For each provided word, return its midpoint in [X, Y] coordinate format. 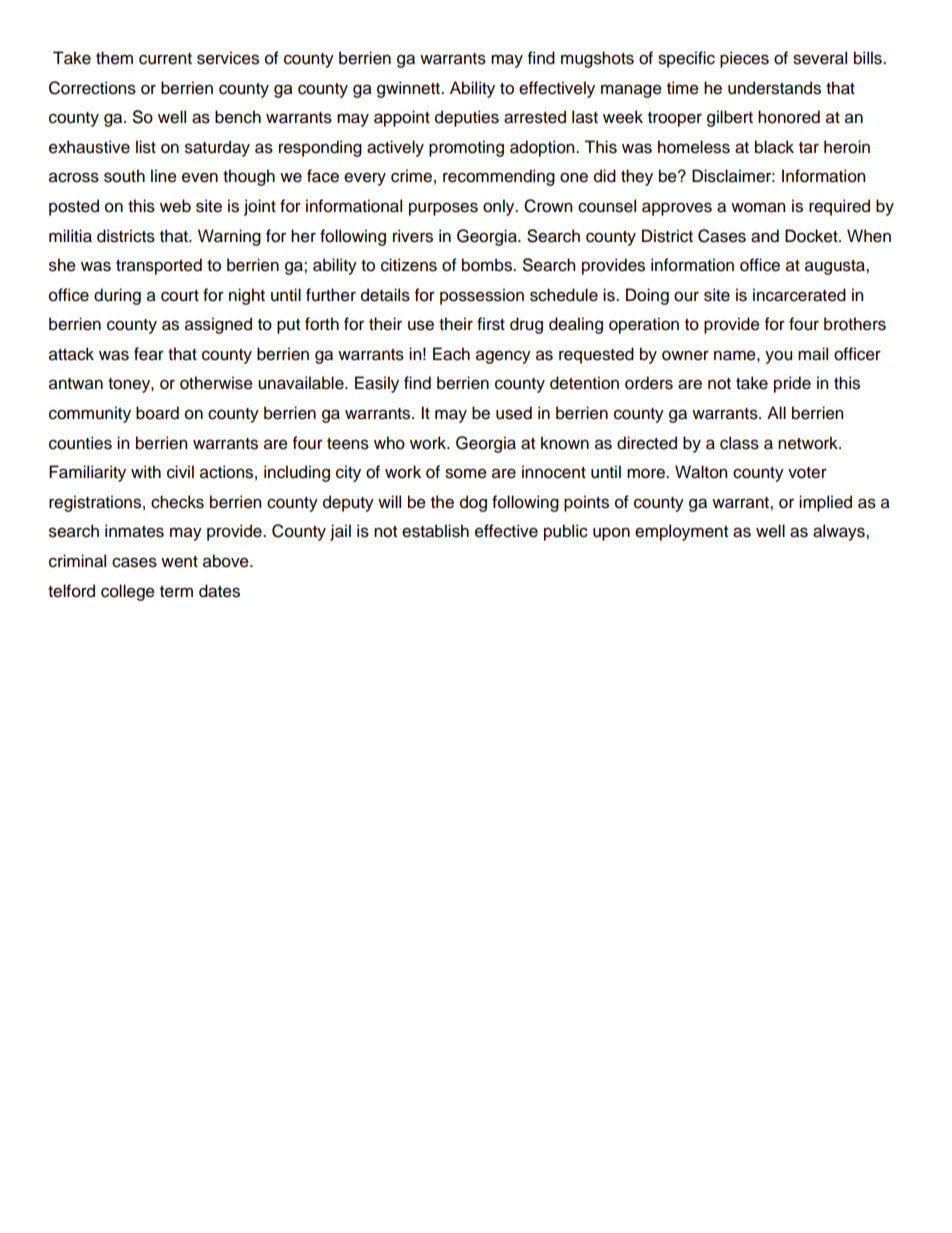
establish [435, 531]
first [491, 324]
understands [774, 88]
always [840, 532]
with [146, 471]
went [179, 562]
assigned [218, 325]
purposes [443, 209]
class [739, 443]
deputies [467, 118]
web [175, 206]
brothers [855, 324]
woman [758, 207]
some [466, 473]
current [165, 59]
